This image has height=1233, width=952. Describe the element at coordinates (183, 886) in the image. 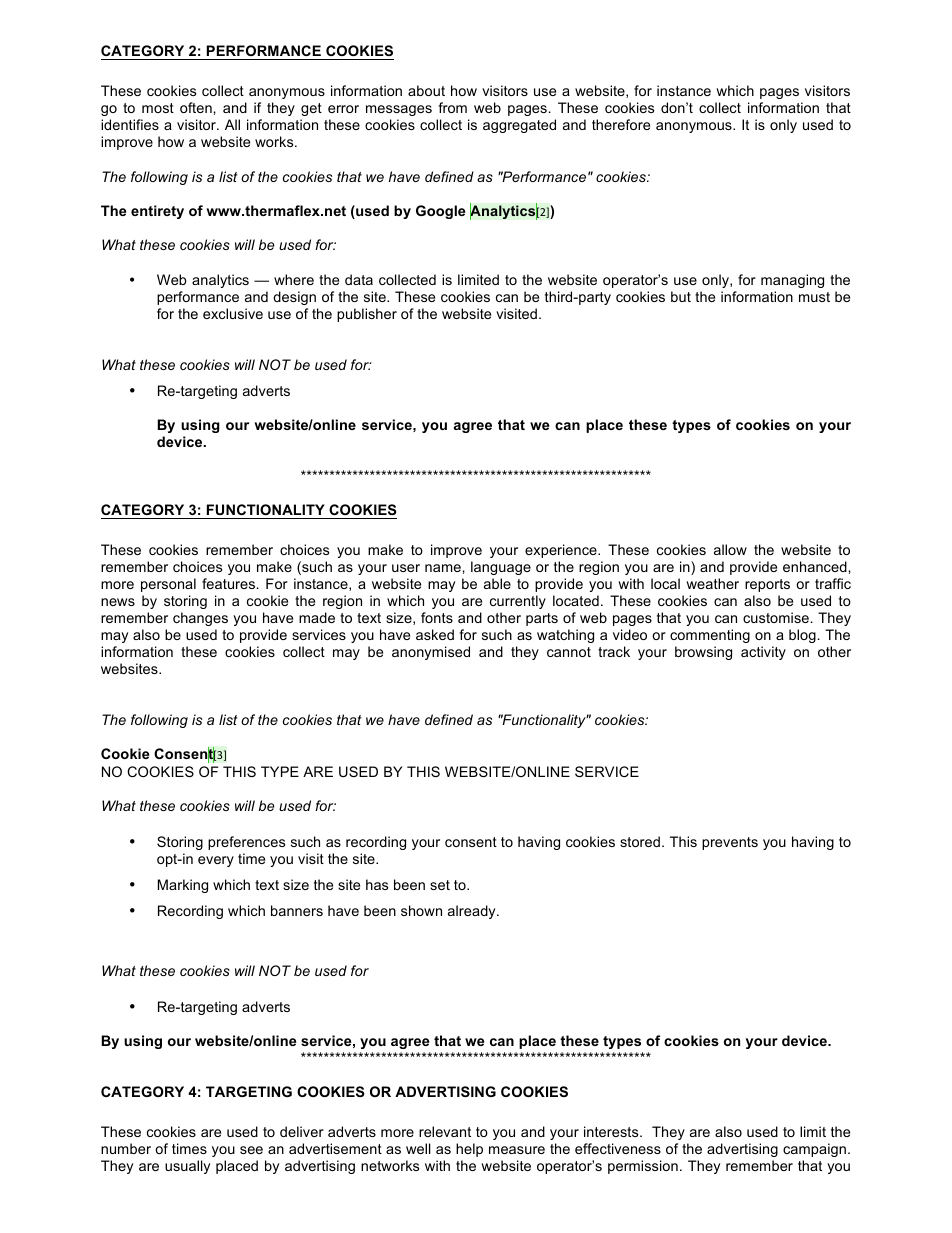

I see `Marking` at that location.
